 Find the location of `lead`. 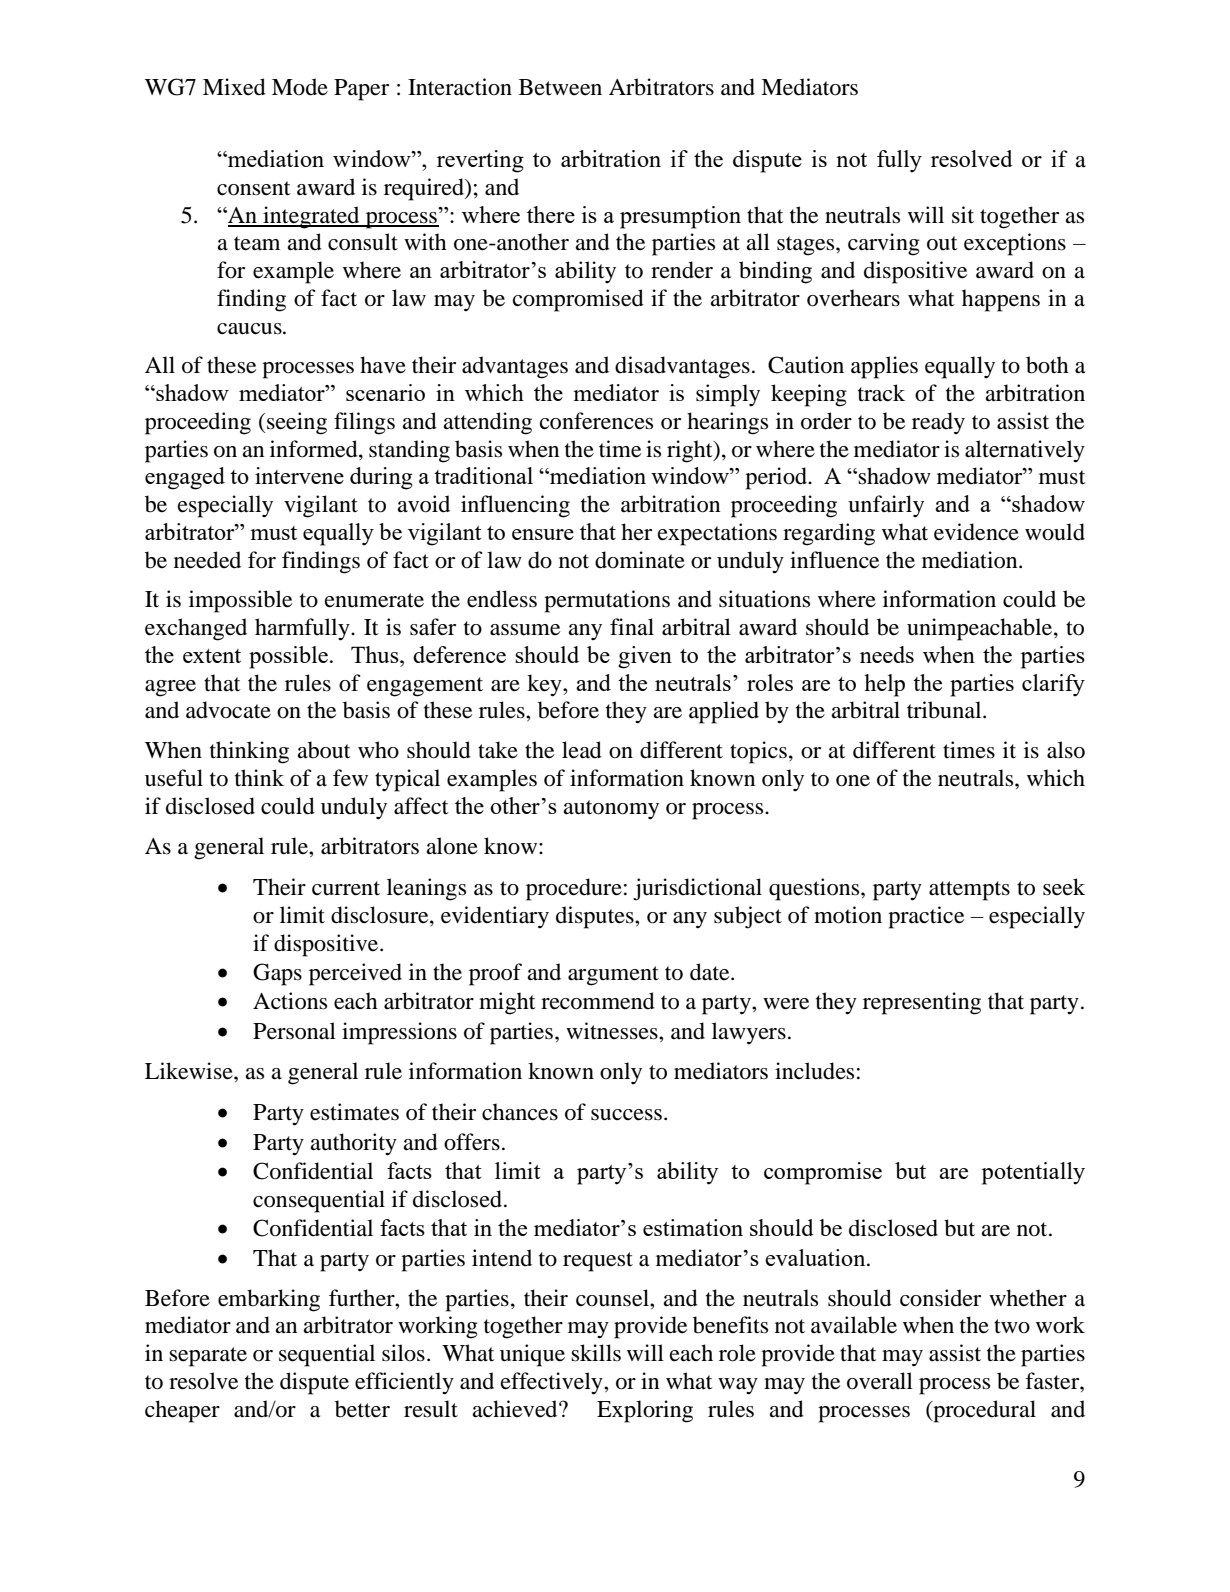

lead is located at coordinates (582, 750).
